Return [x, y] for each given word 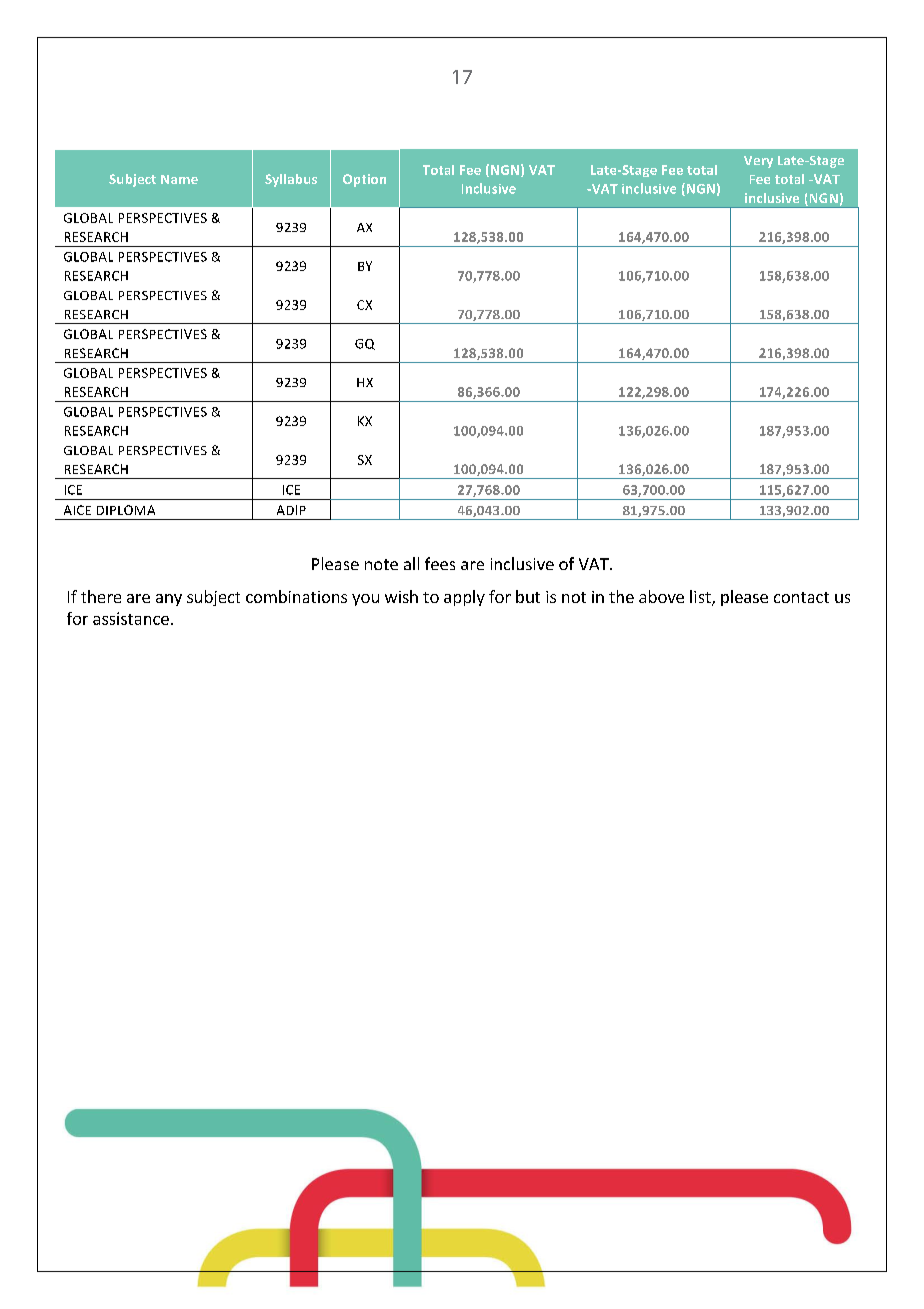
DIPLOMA [126, 510]
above [661, 596]
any [169, 600]
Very [758, 162]
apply [464, 598]
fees [440, 563]
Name [179, 179]
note [381, 564]
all [411, 563]
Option [364, 180]
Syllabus [291, 180]
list [701, 598]
